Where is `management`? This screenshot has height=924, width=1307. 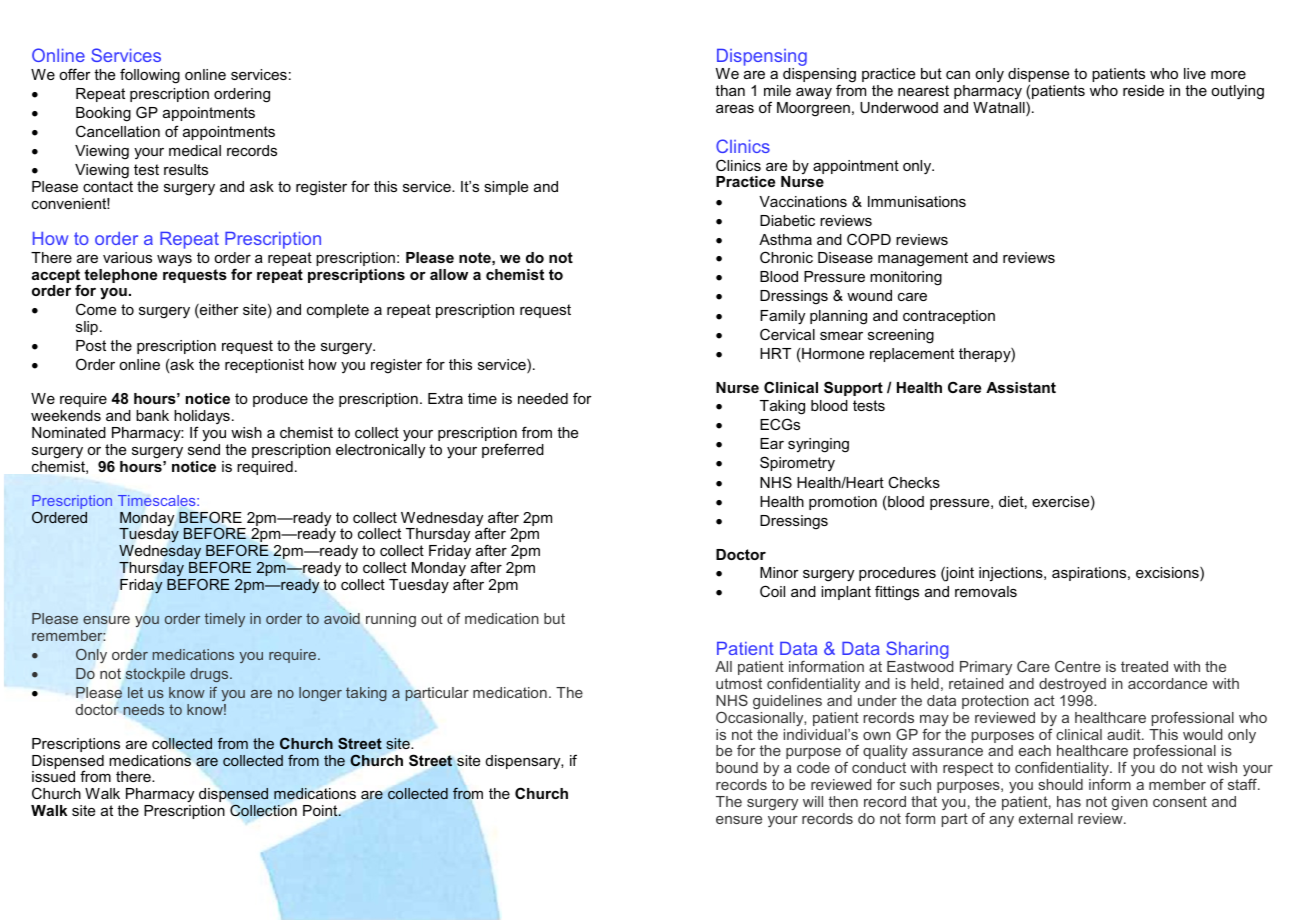 management is located at coordinates (923, 259).
